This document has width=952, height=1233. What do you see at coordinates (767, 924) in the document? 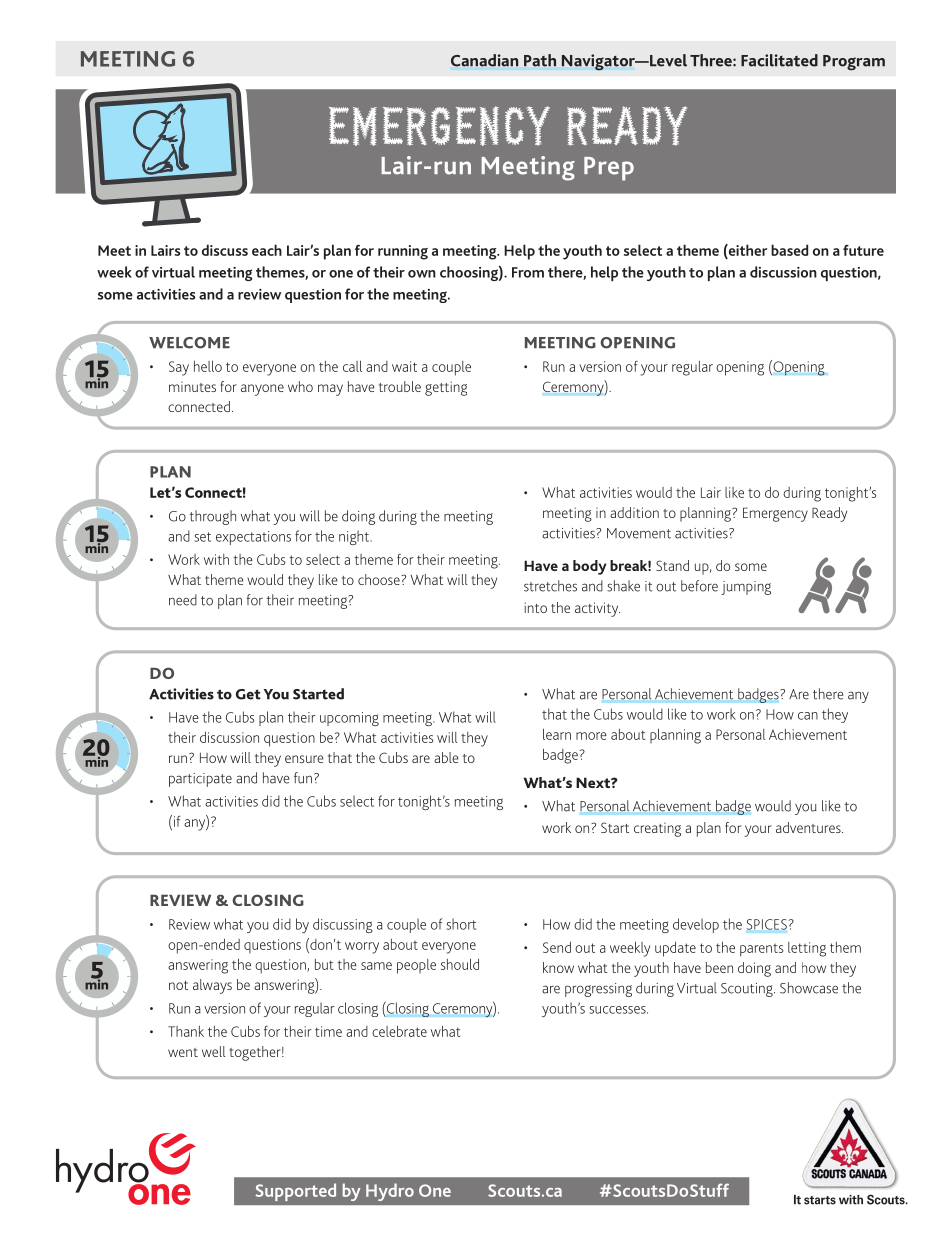
I see `SPICES` at bounding box center [767, 924].
